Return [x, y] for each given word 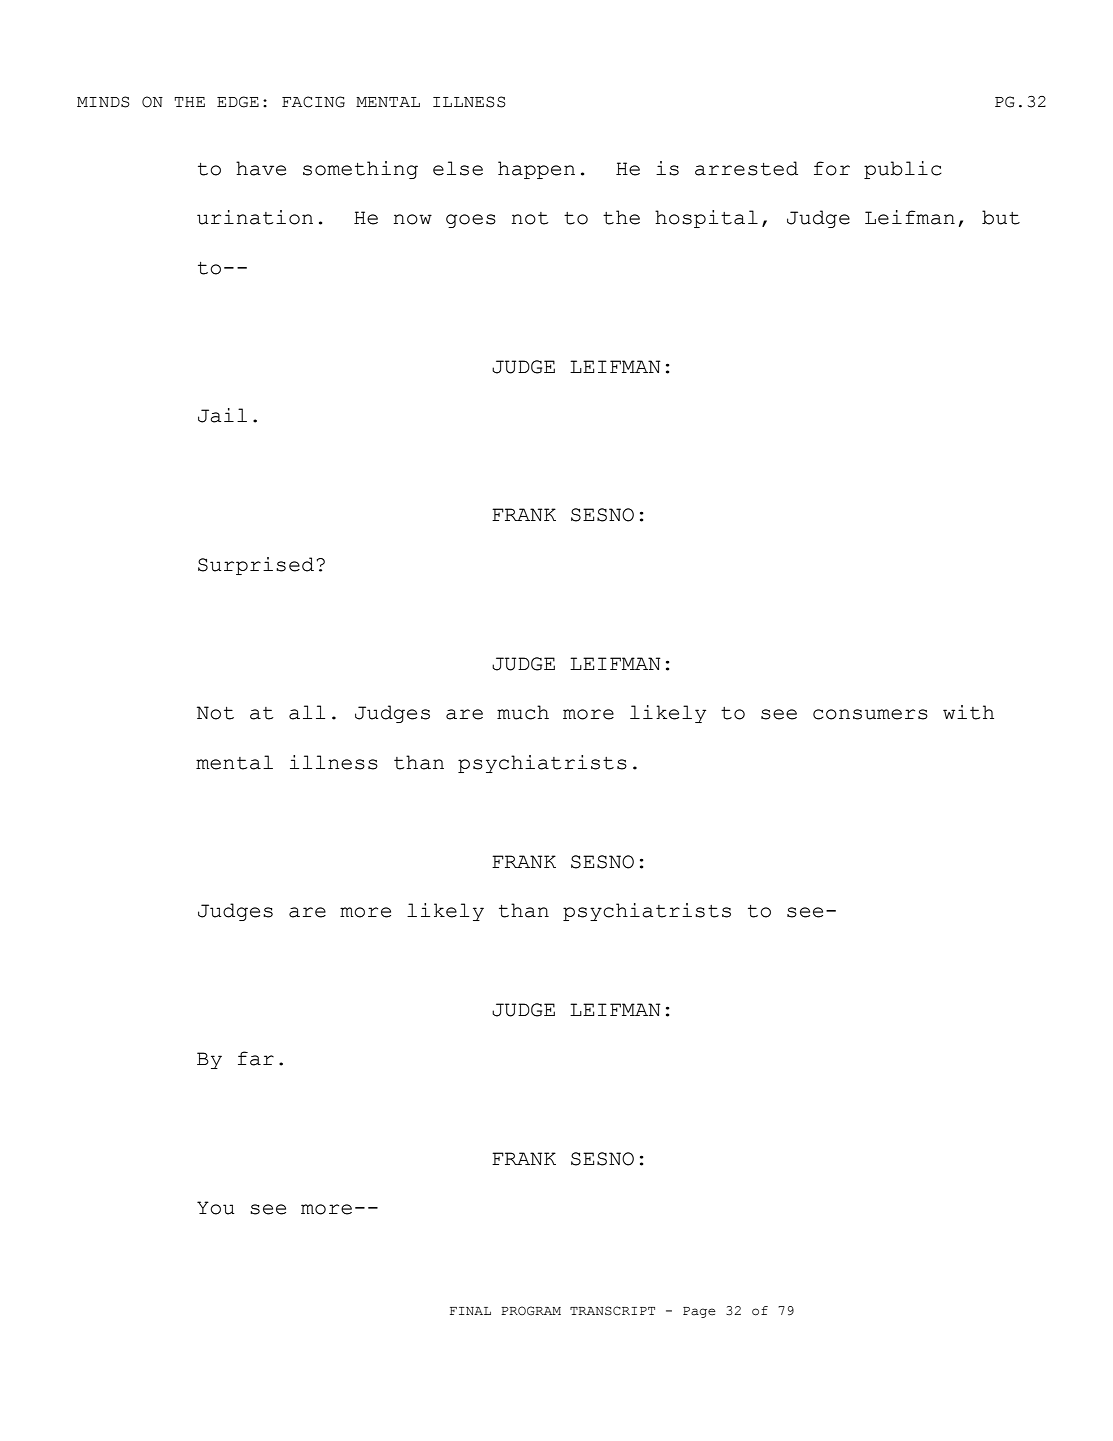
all [307, 712]
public [903, 170]
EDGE [238, 102]
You [216, 1208]
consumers [870, 714]
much [523, 712]
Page [699, 1312]
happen [536, 170]
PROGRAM [531, 1310]
